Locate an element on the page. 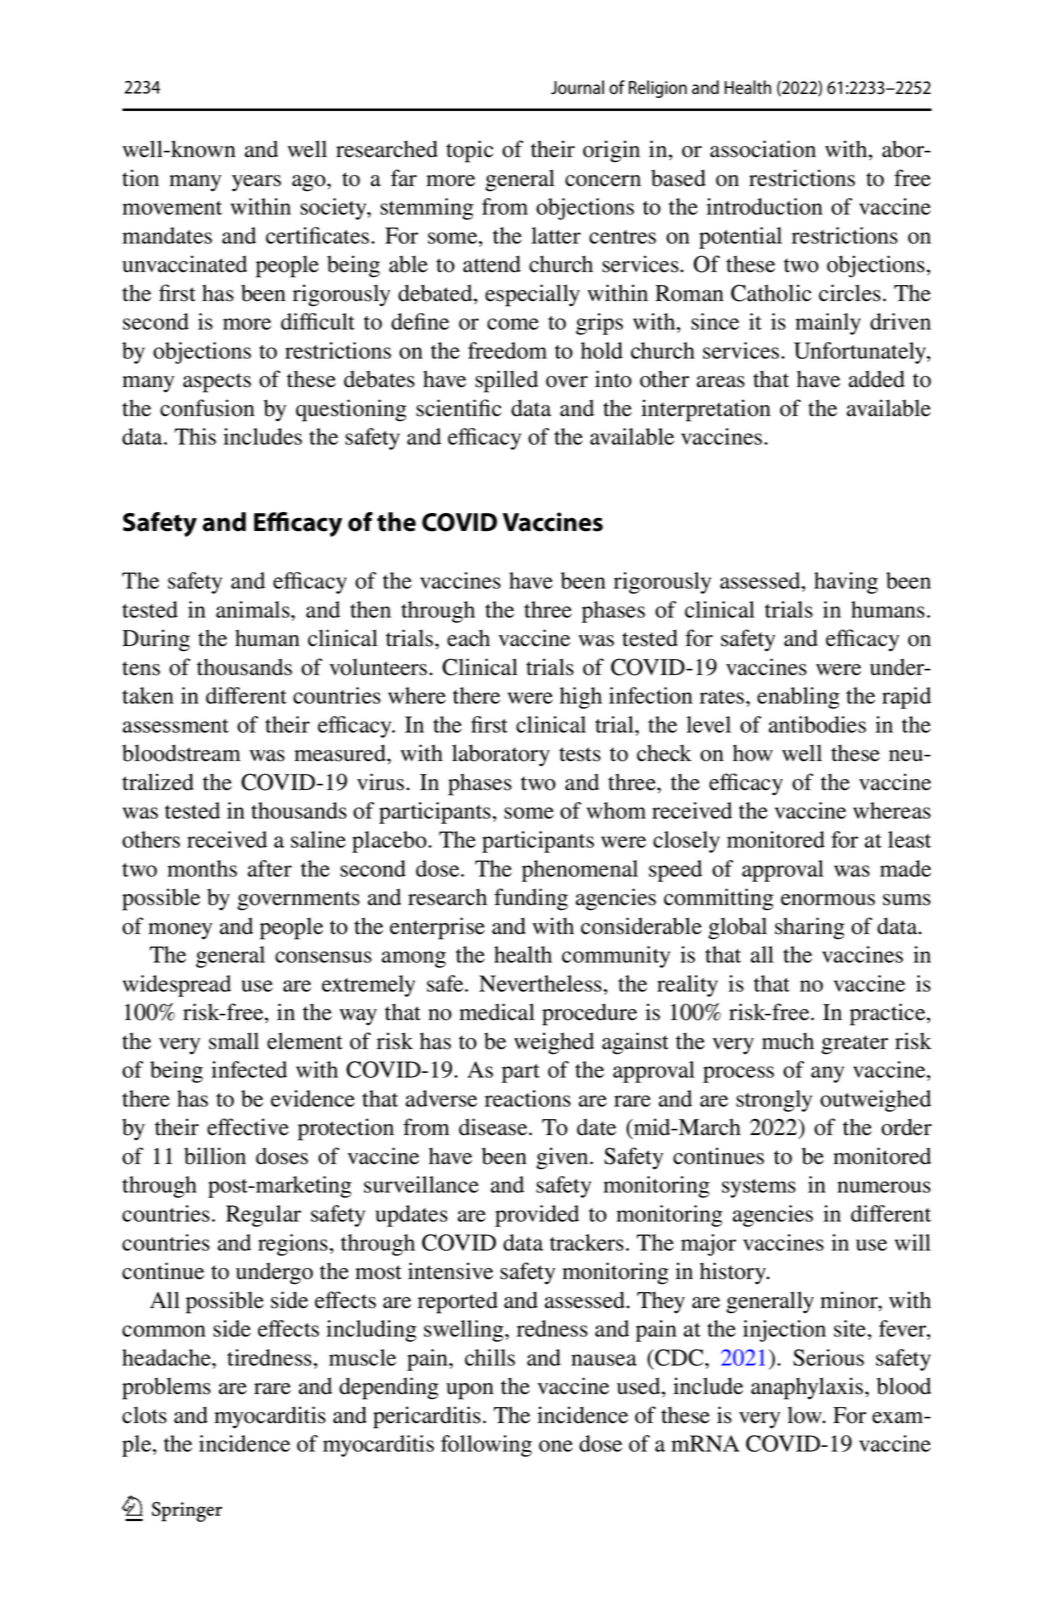 The width and height of the document is (1054, 1597). antibodies is located at coordinates (817, 724).
